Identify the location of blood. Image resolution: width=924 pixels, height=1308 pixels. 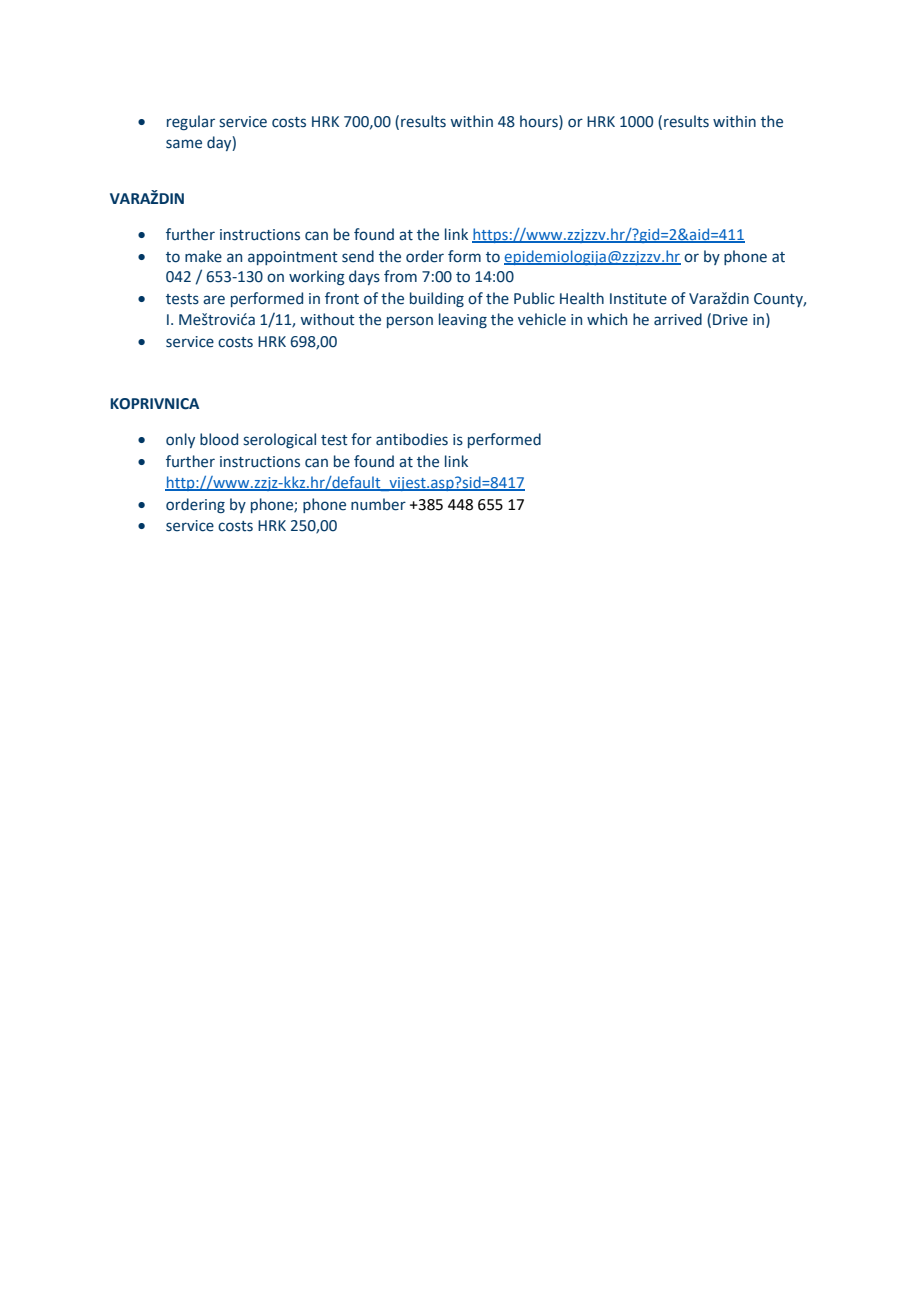
(219, 439).
